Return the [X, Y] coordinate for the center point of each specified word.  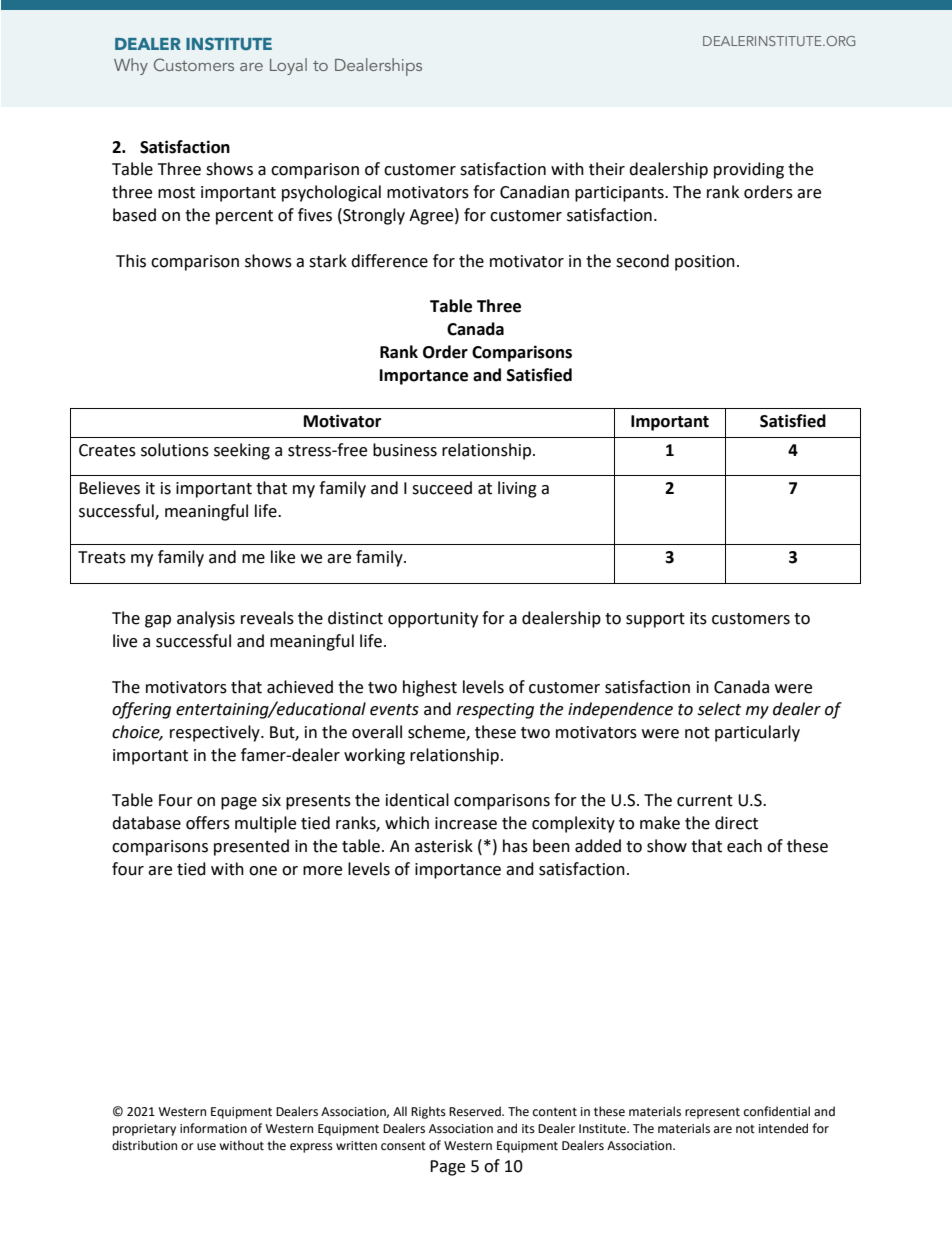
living [517, 489]
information [213, 1128]
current [705, 801]
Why [131, 66]
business [405, 450]
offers [208, 823]
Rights [428, 1112]
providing [749, 170]
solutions [175, 450]
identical [417, 800]
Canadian [534, 192]
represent [712, 1113]
